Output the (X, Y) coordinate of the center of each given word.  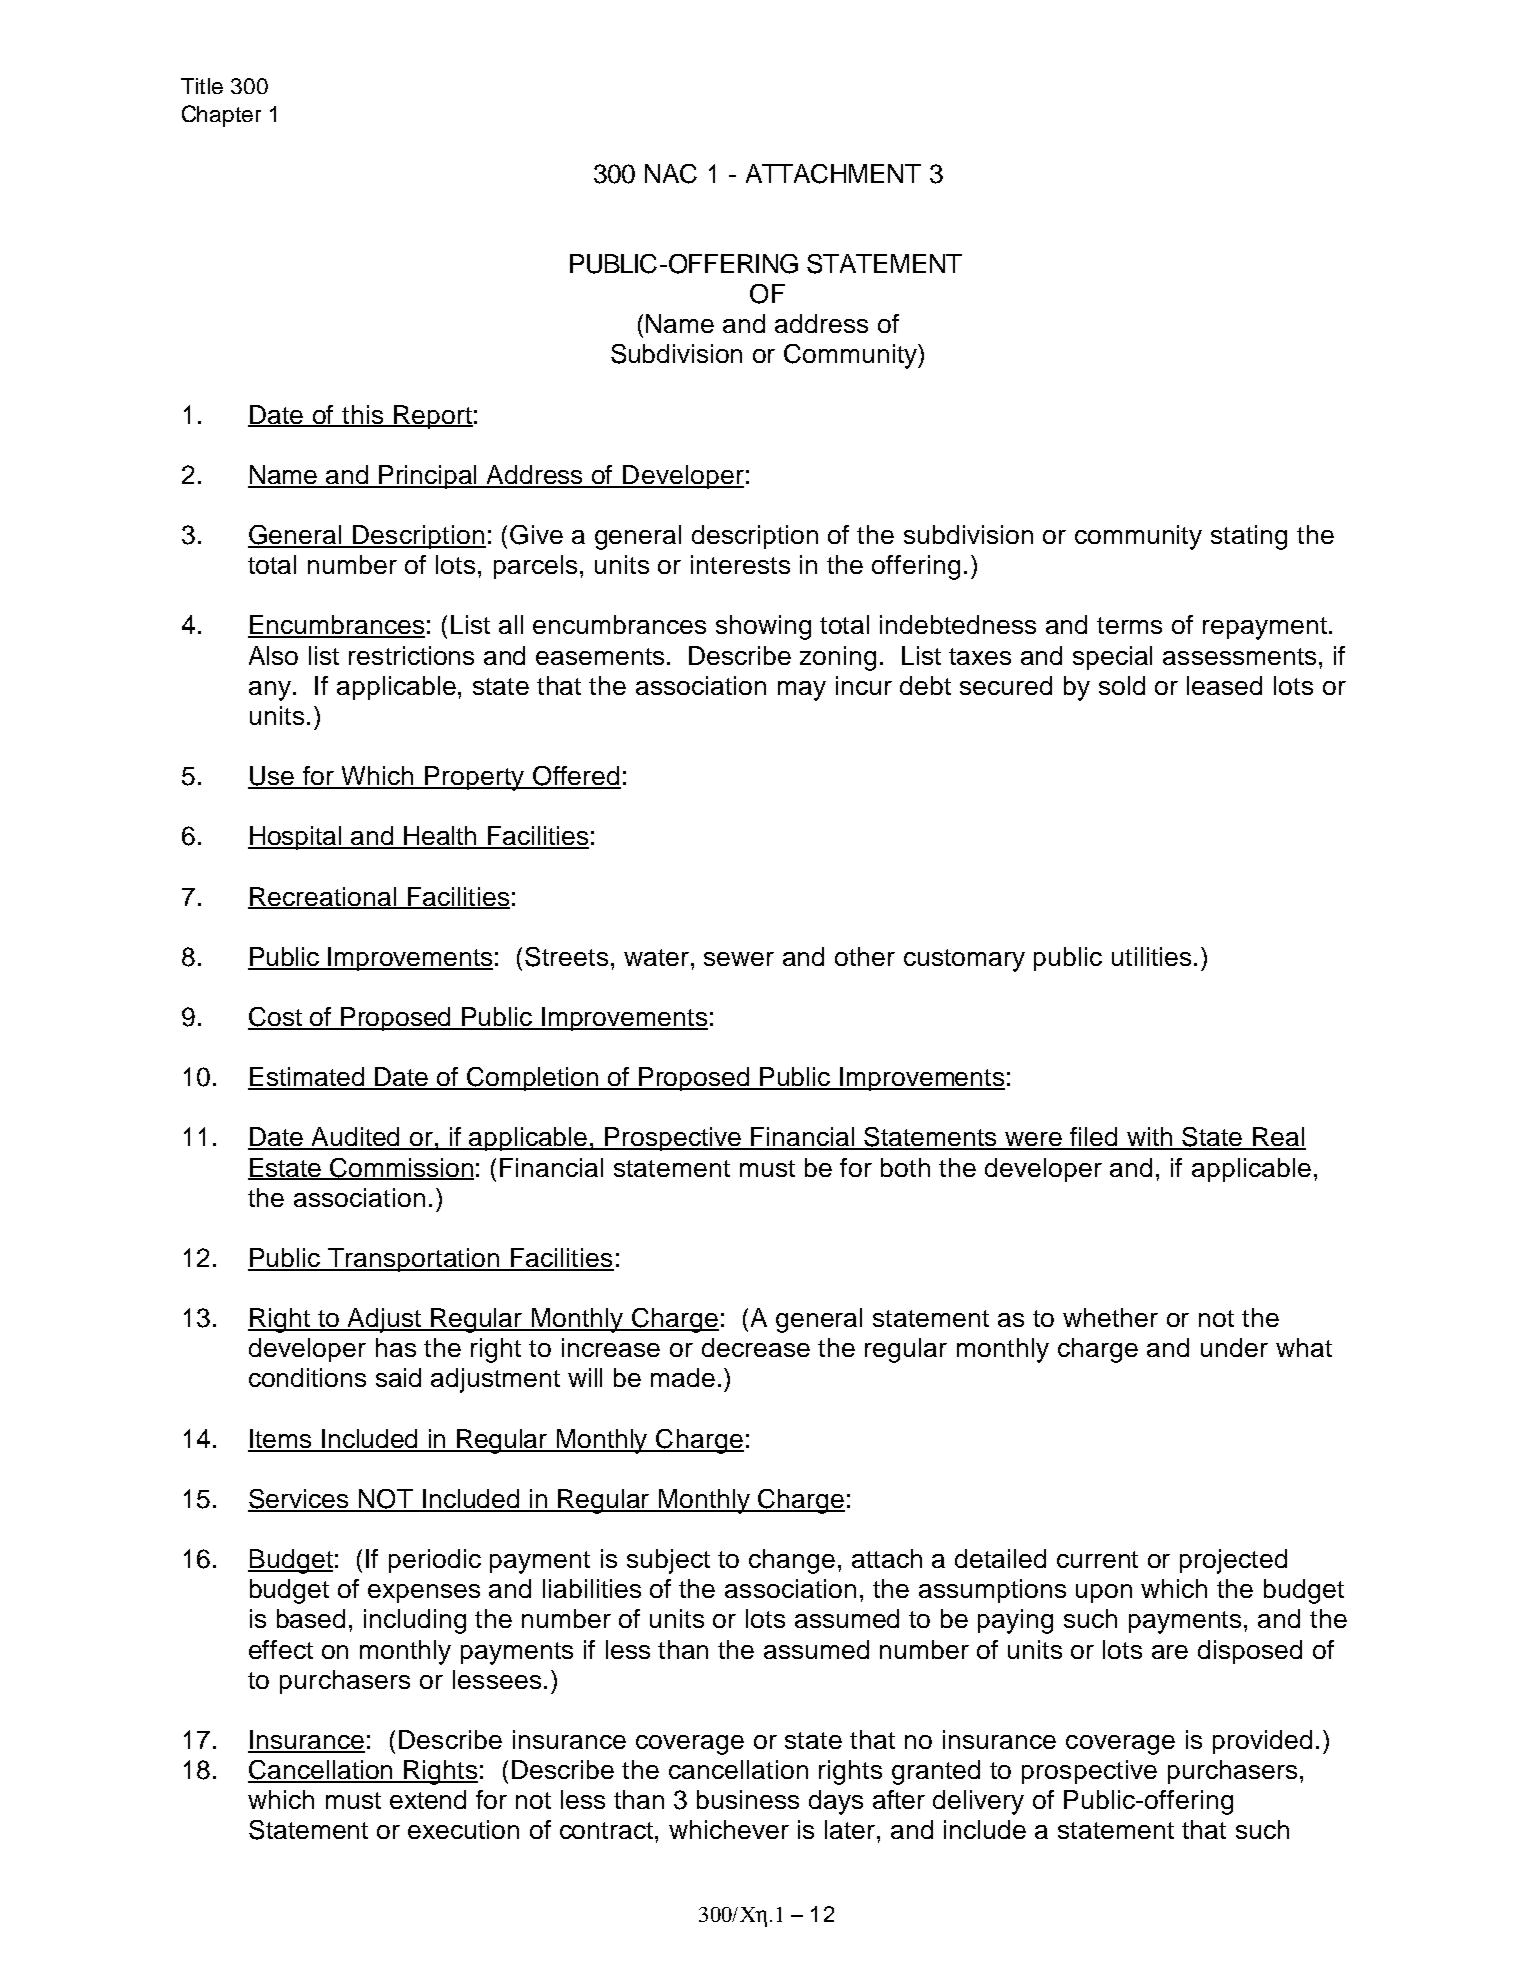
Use (272, 777)
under (1234, 1347)
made (683, 1377)
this (363, 415)
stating (1249, 537)
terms (1129, 625)
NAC (671, 174)
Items (281, 1440)
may (802, 691)
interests (740, 564)
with (1150, 1138)
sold (1122, 685)
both (905, 1167)
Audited (356, 1138)
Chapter (221, 116)
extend (428, 1799)
